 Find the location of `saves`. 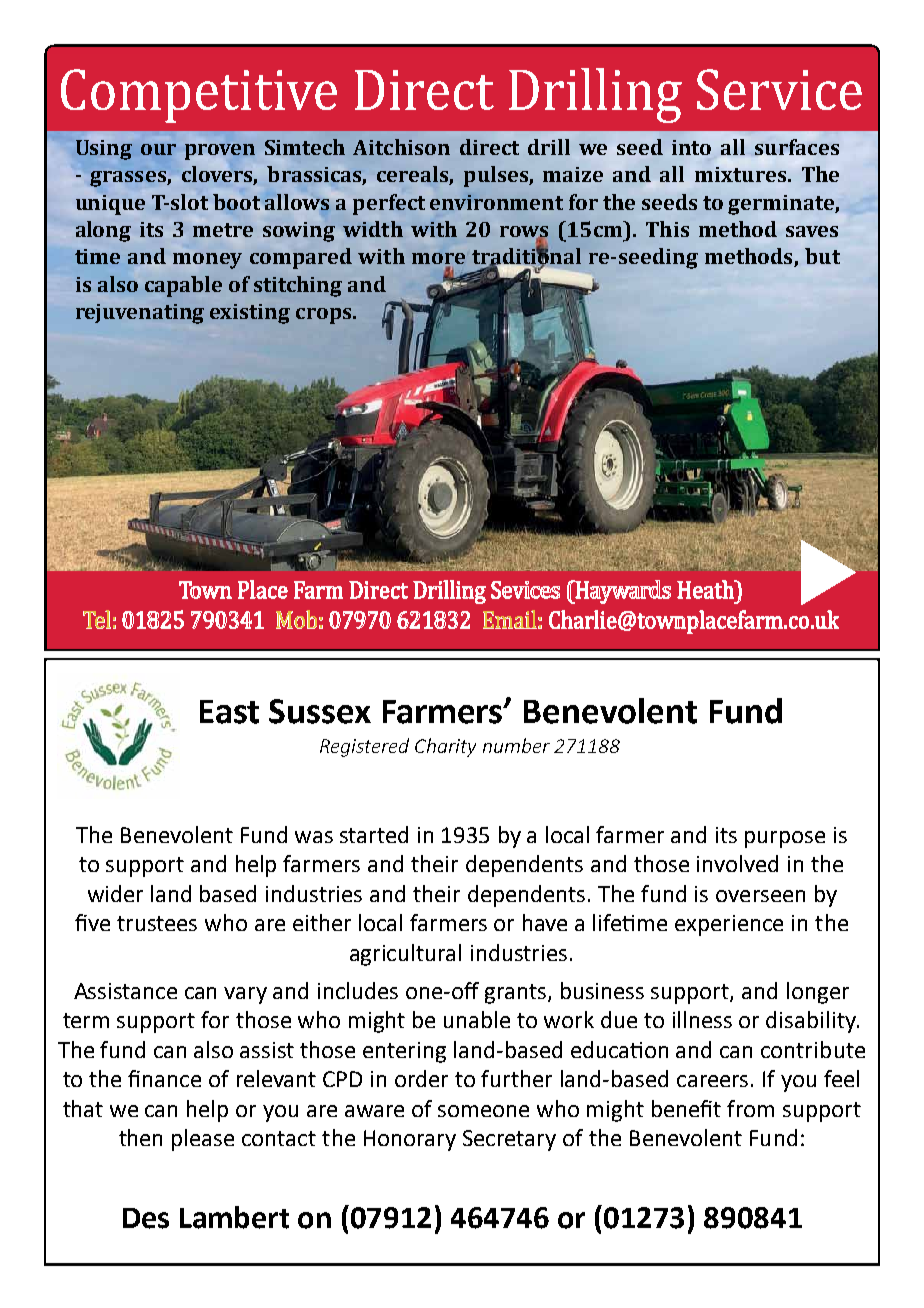

saves is located at coordinates (812, 231).
